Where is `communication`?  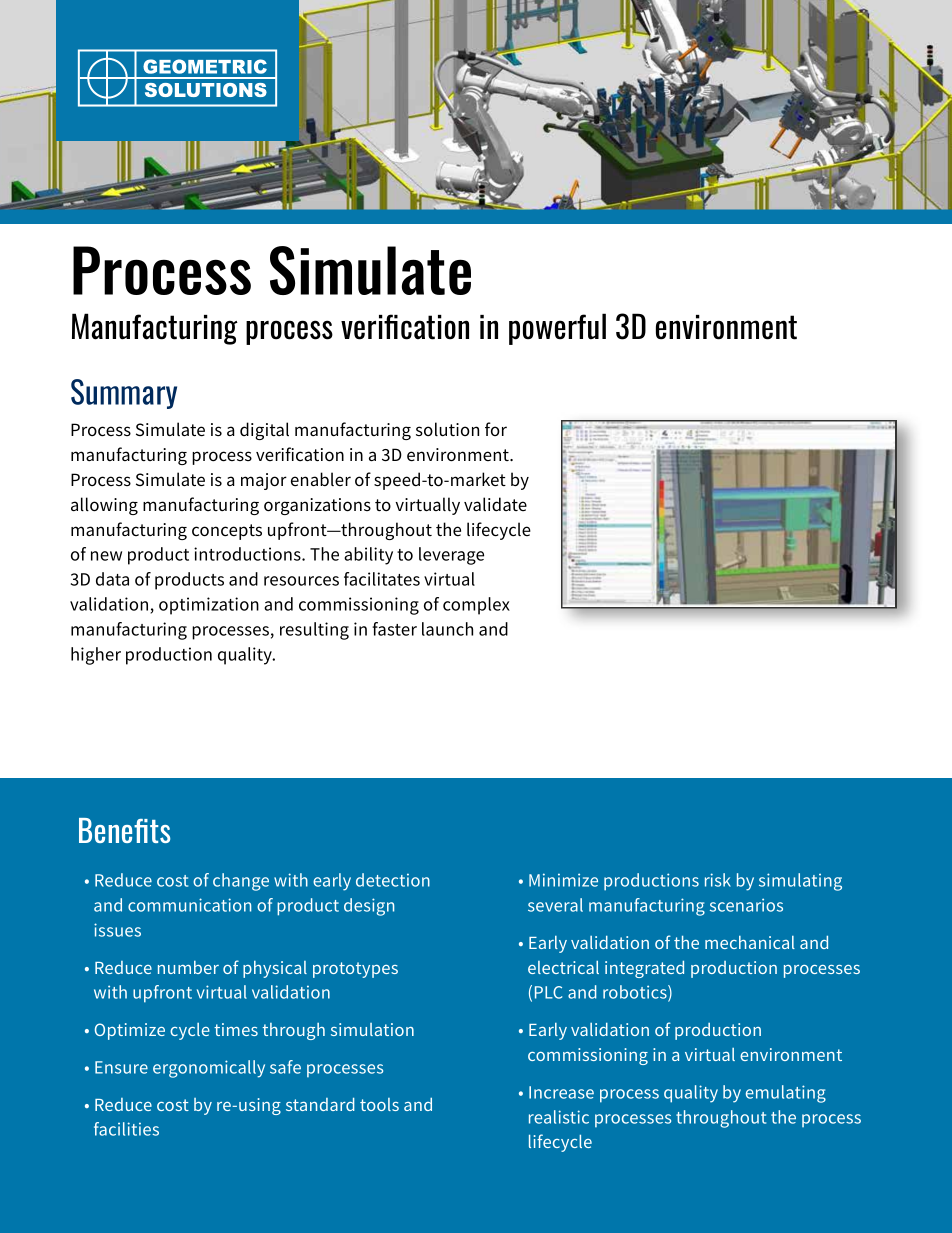
communication is located at coordinates (189, 905).
